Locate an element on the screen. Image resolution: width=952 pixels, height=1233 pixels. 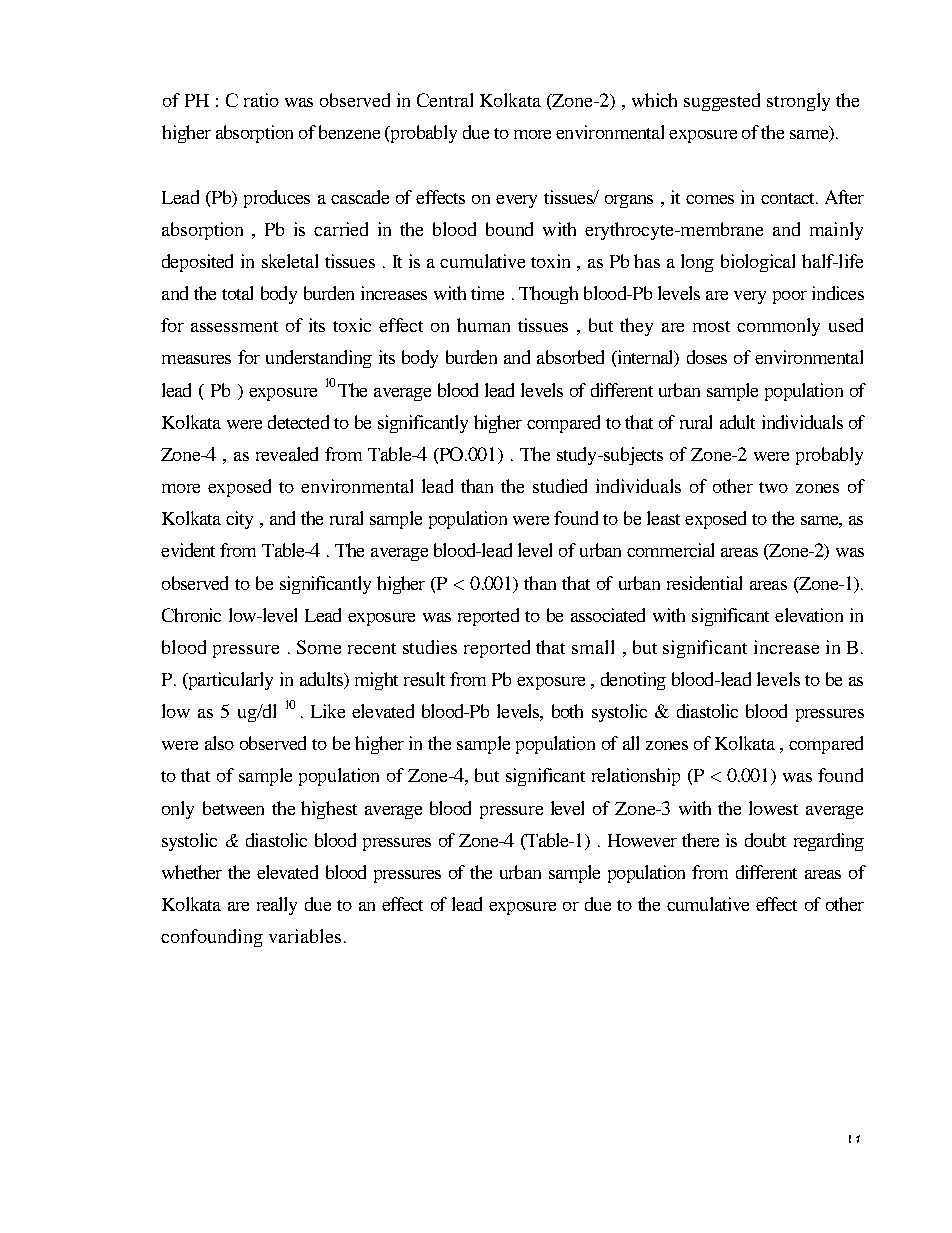
really is located at coordinates (277, 906).
